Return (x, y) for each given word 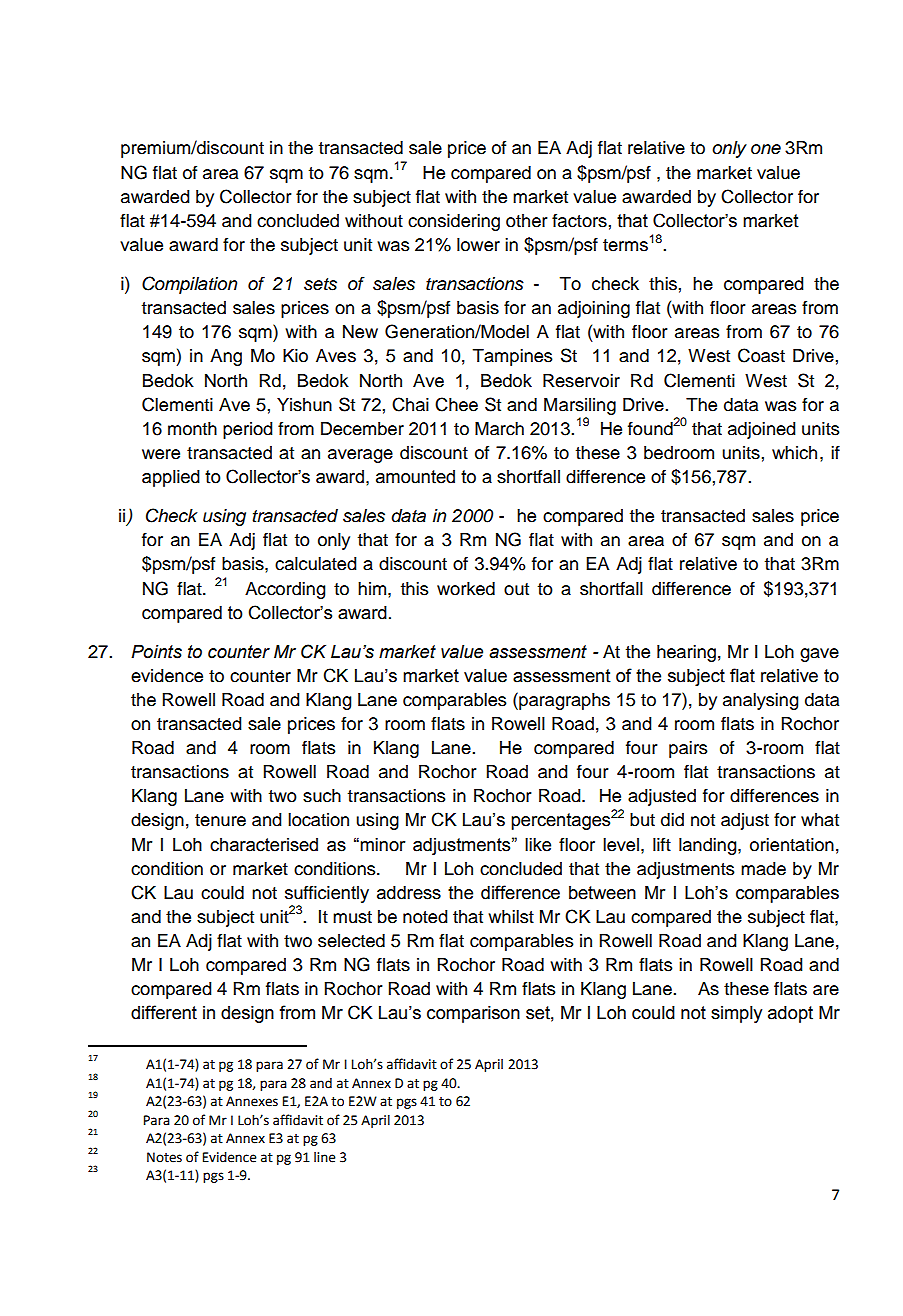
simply (736, 1014)
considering (454, 222)
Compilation (189, 285)
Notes (164, 1157)
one (766, 149)
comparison (473, 1014)
